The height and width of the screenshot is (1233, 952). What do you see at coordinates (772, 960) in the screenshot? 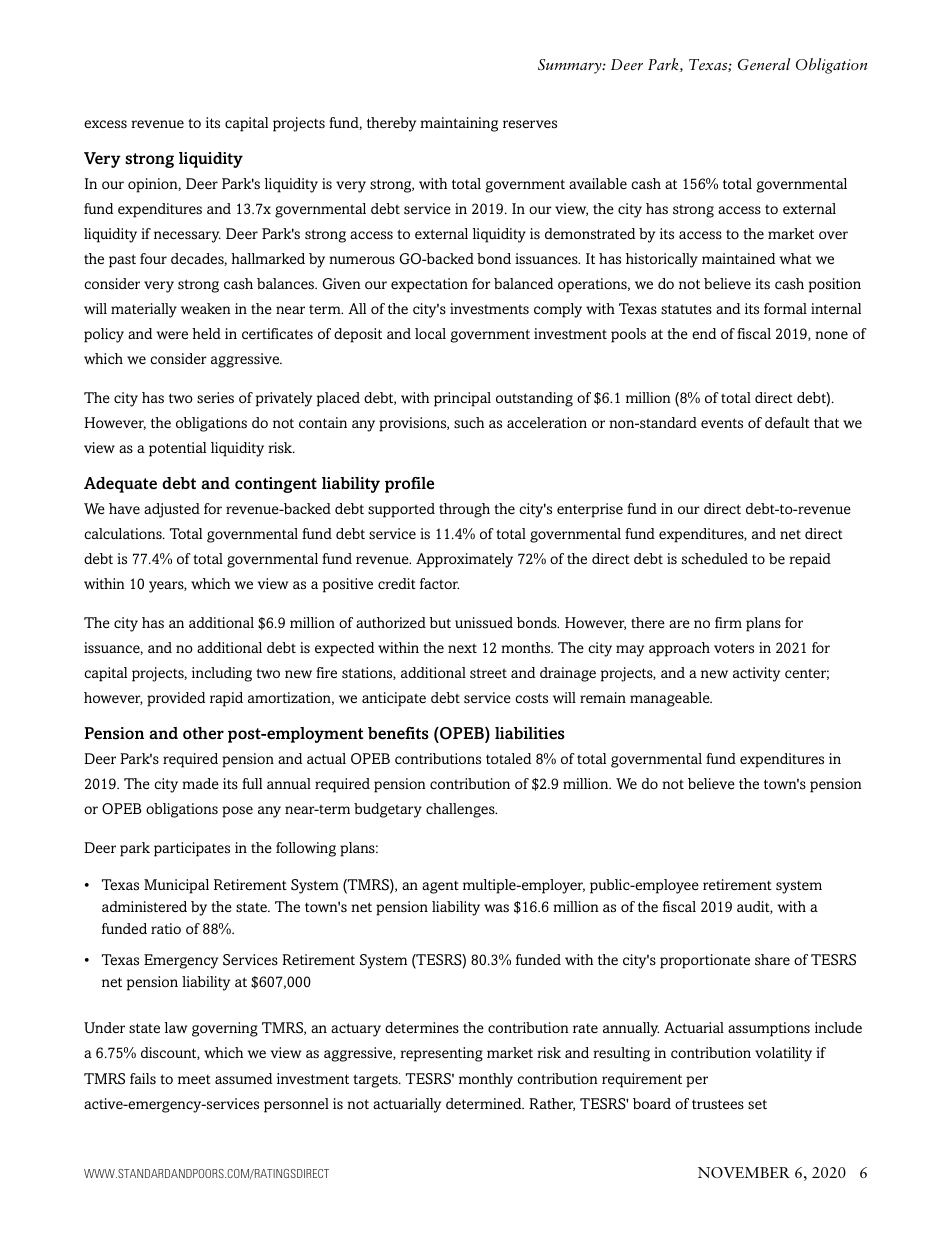
I see `share` at bounding box center [772, 960].
